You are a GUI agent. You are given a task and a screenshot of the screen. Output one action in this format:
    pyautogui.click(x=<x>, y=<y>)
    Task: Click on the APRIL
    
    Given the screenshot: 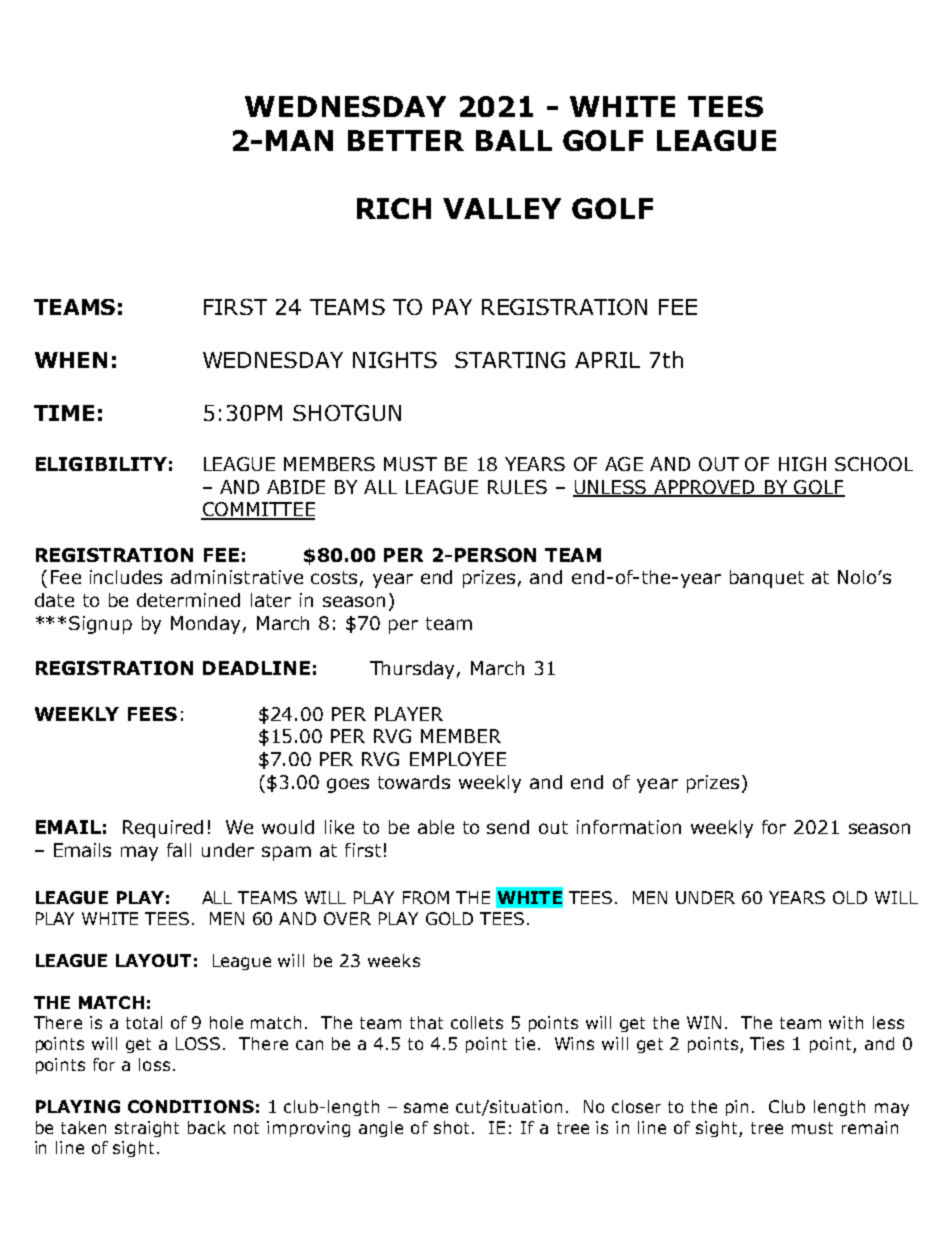 What is the action you would take?
    pyautogui.click(x=607, y=360)
